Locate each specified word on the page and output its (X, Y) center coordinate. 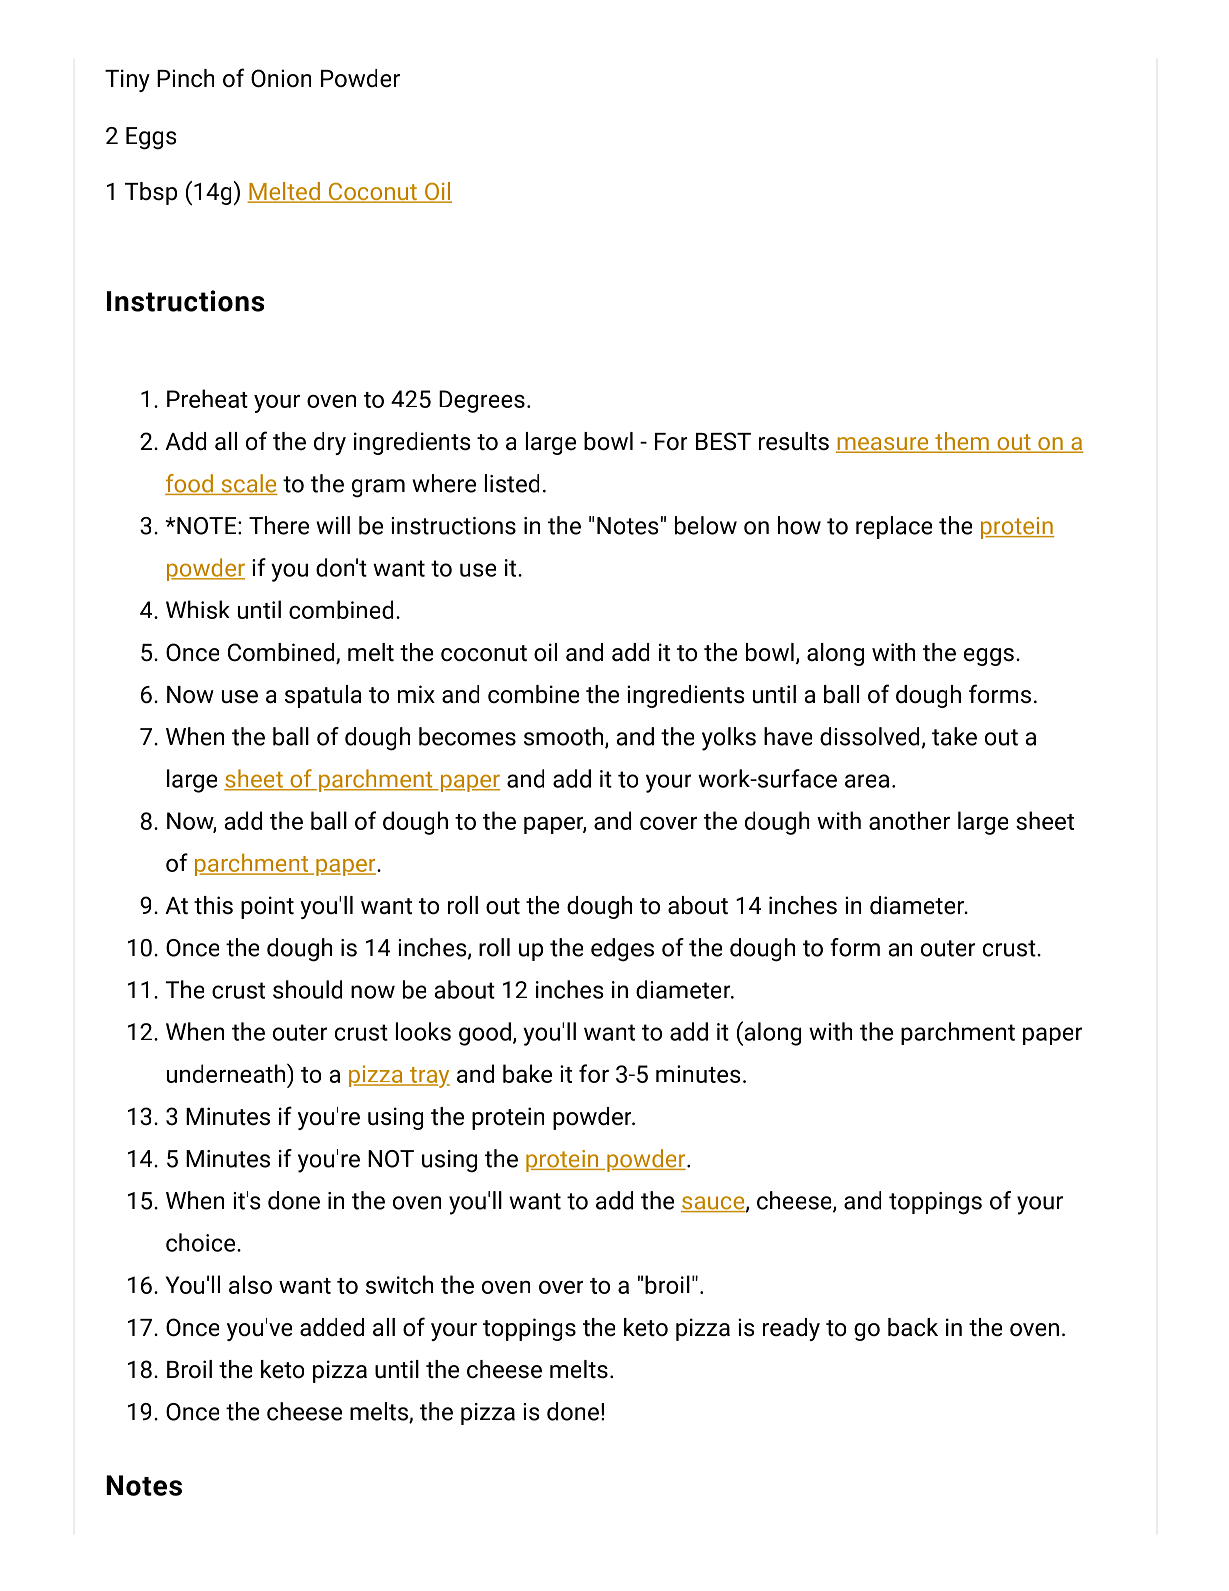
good (485, 1034)
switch (399, 1284)
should (307, 989)
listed (512, 483)
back (913, 1327)
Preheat (207, 398)
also (250, 1284)
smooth (565, 737)
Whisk (198, 609)
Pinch (185, 78)
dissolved (871, 737)
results (794, 441)
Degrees (482, 401)
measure (883, 445)
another (909, 820)
